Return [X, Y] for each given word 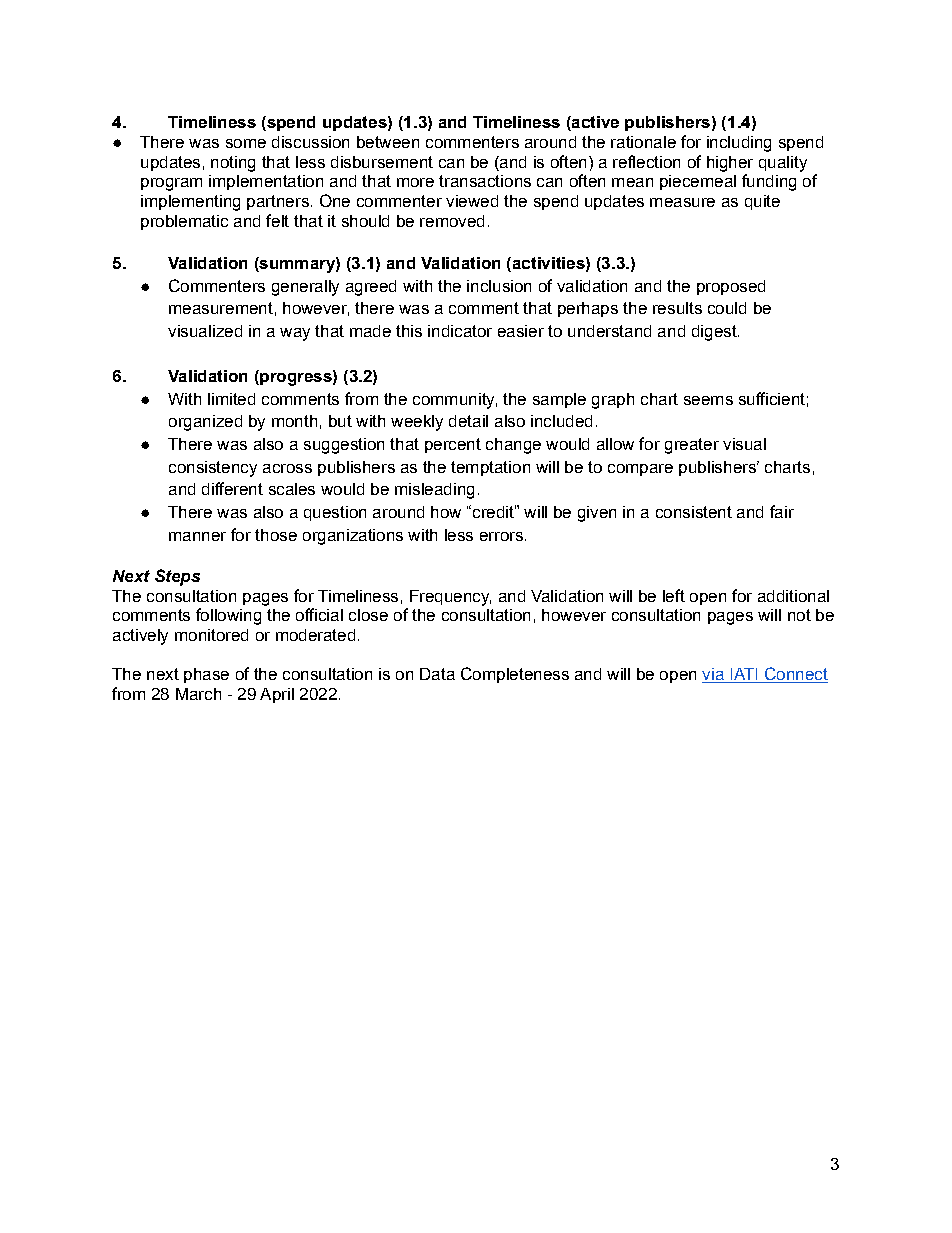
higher [730, 164]
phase [206, 675]
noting [233, 164]
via [714, 675]
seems [708, 400]
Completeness [515, 675]
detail [468, 421]
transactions [485, 181]
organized [205, 423]
